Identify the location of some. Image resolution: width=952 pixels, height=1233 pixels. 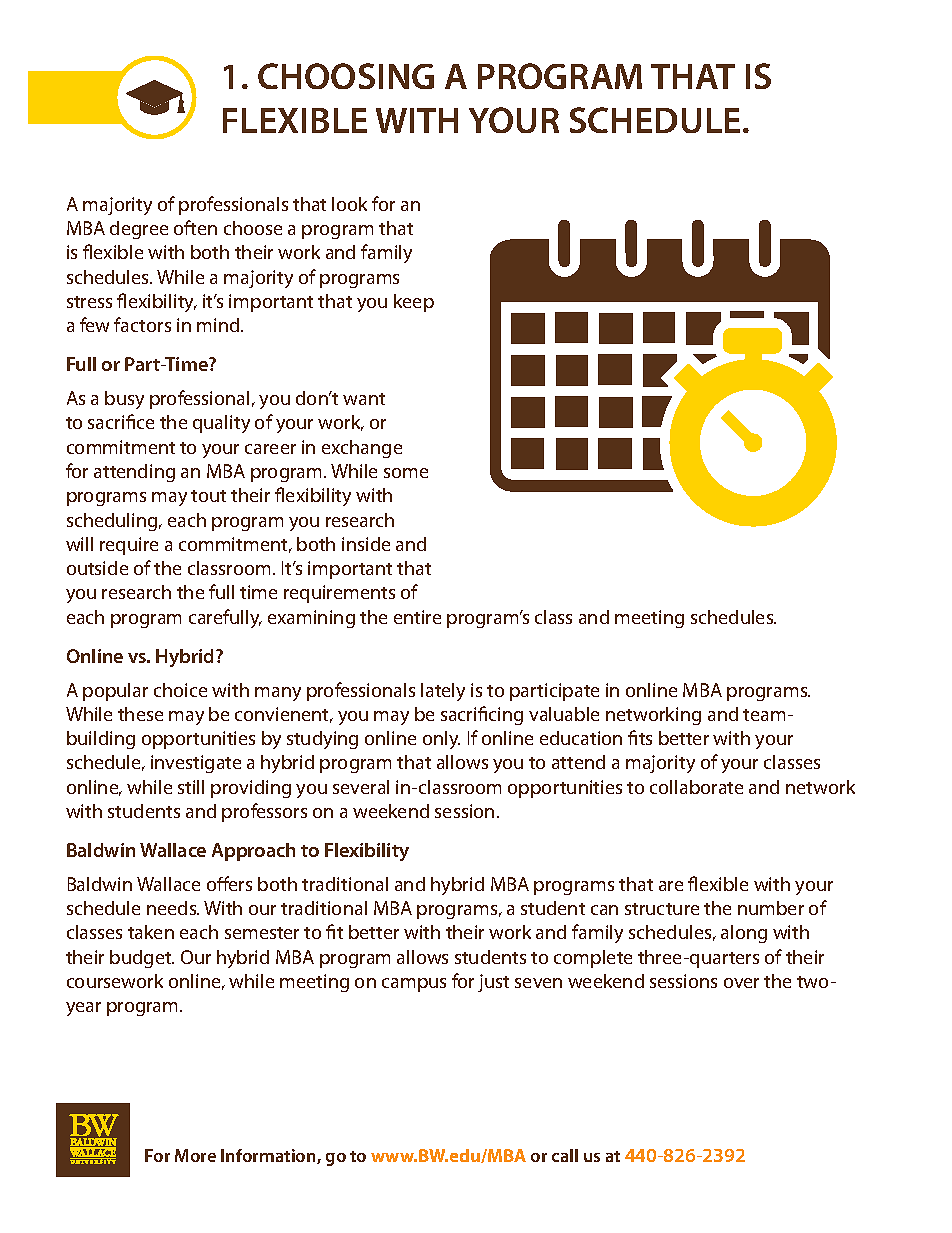
(406, 473).
